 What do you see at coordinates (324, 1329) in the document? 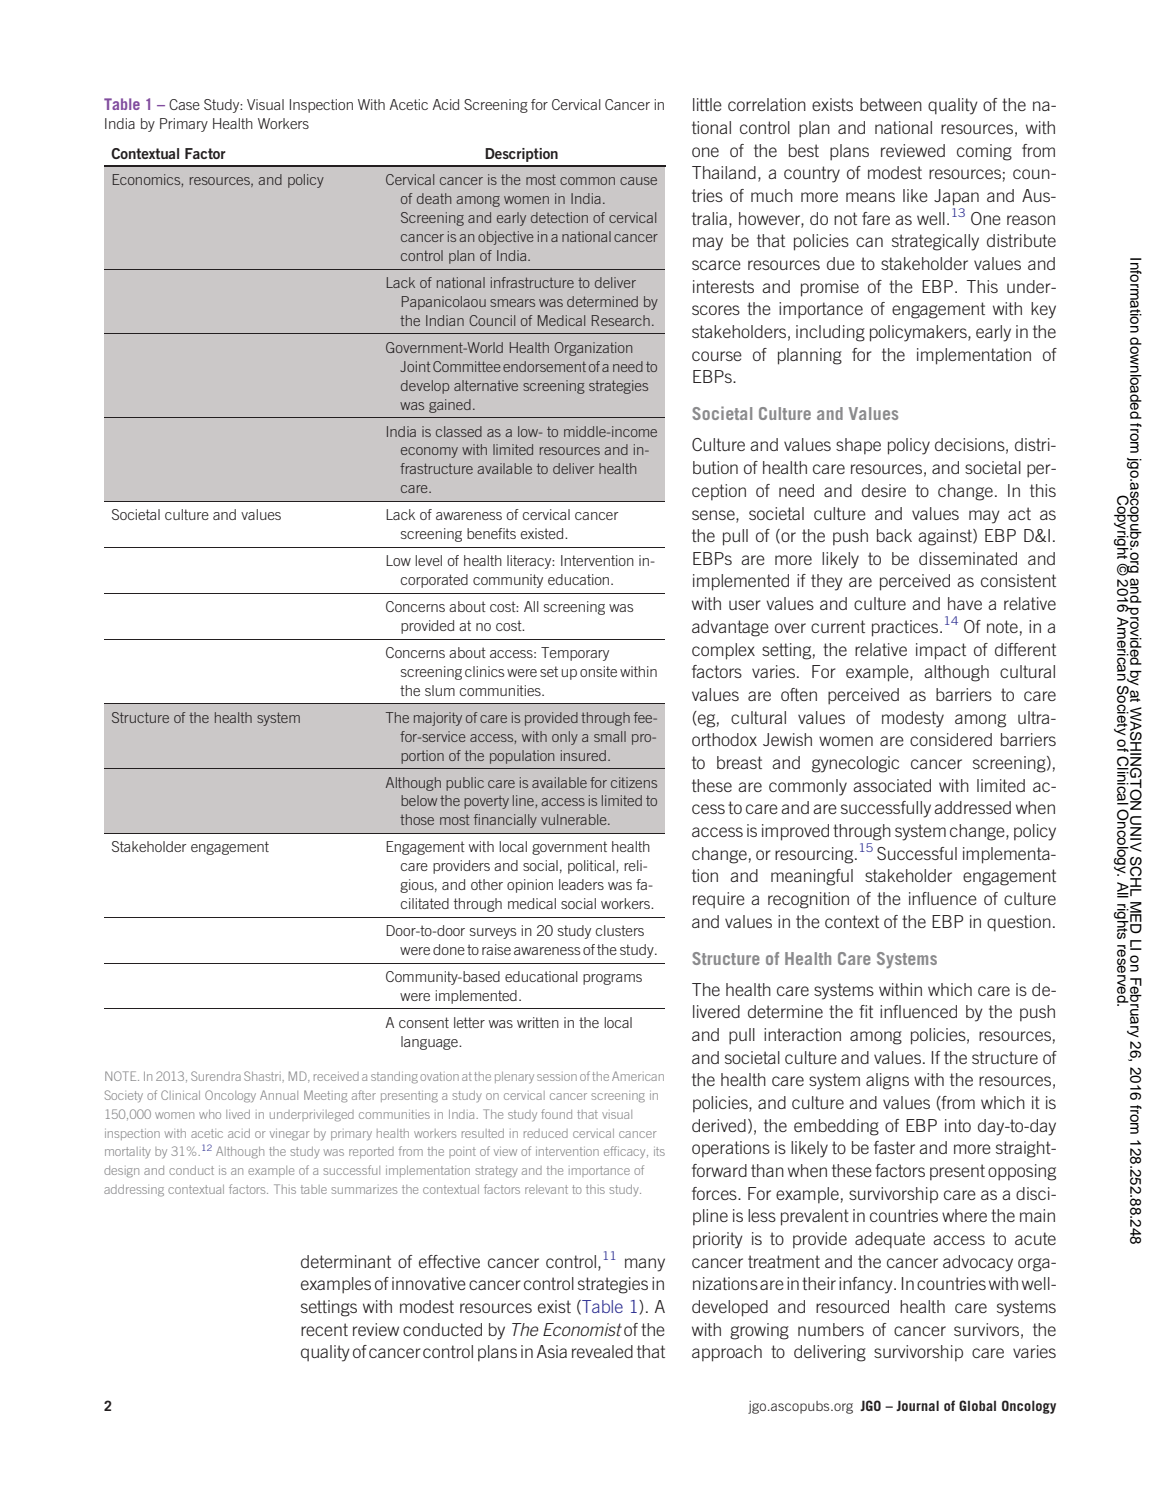
I see `recent` at bounding box center [324, 1329].
